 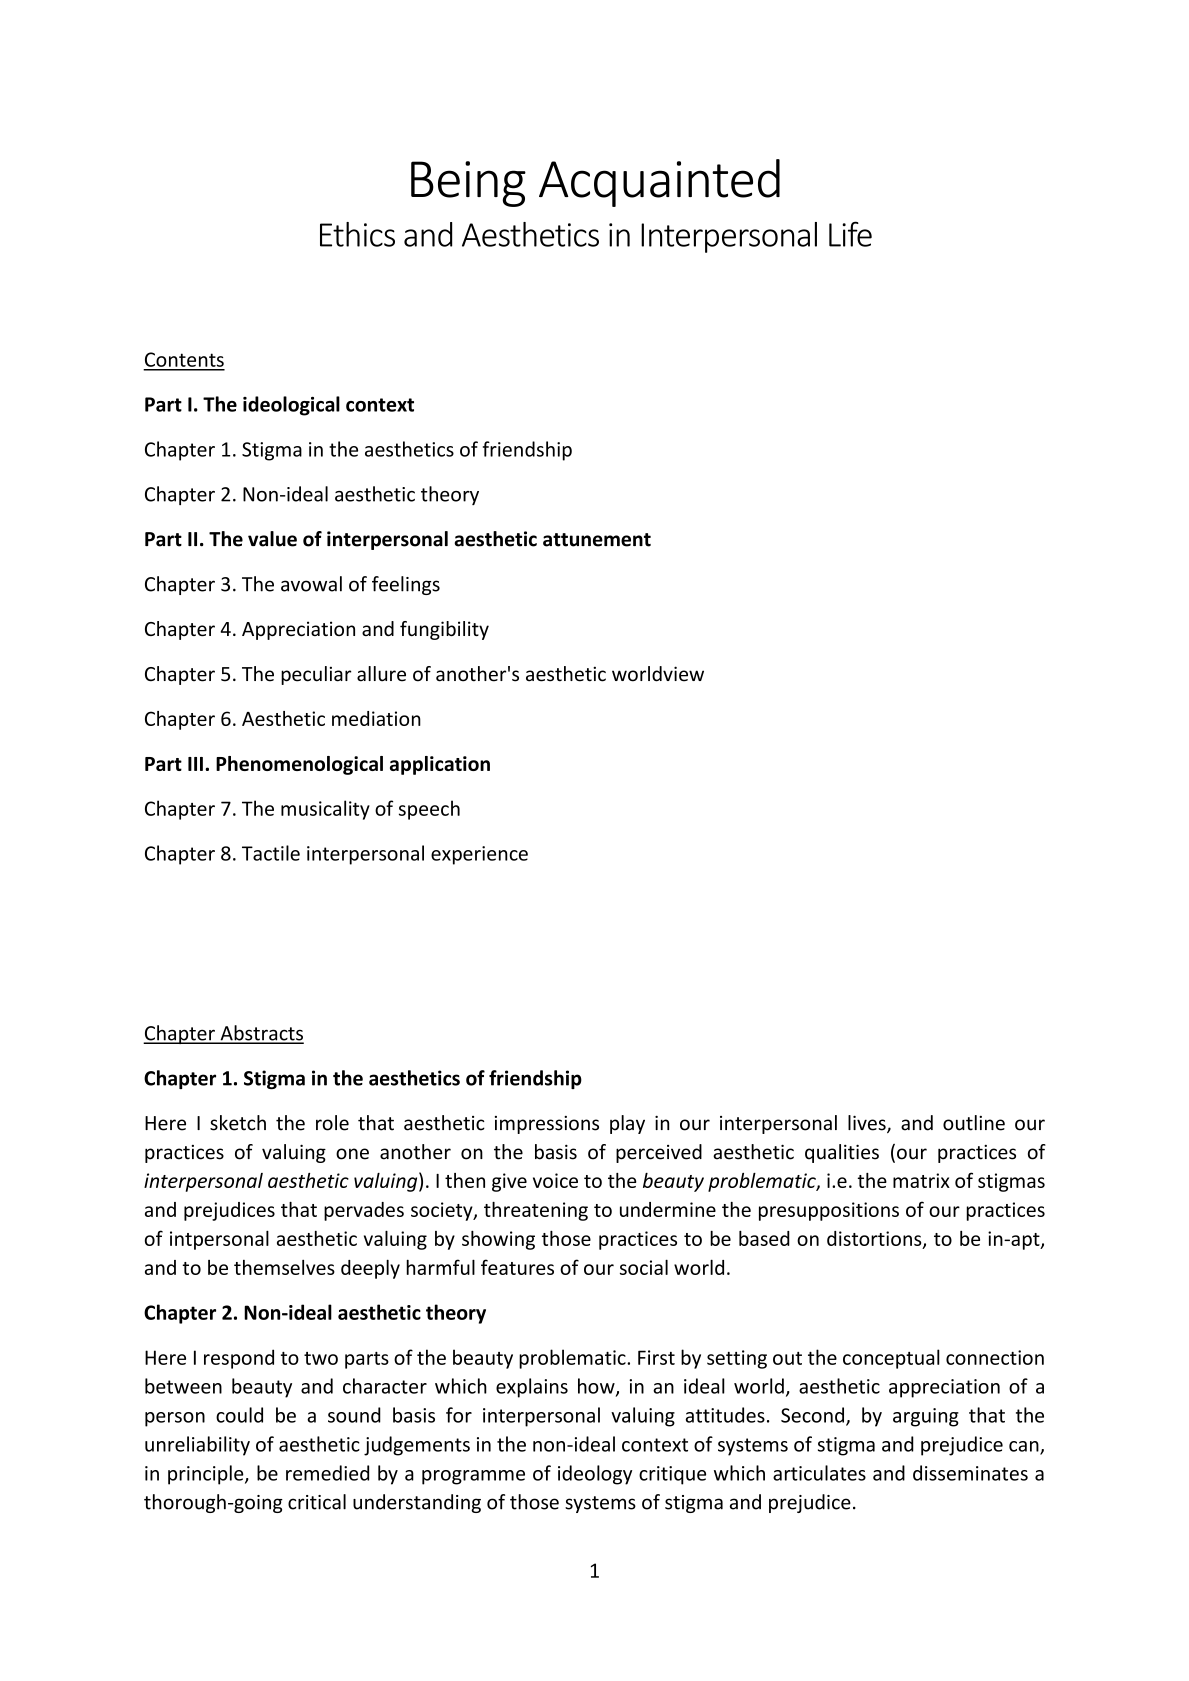 What do you see at coordinates (444, 630) in the screenshot?
I see `fungibility` at bounding box center [444, 630].
